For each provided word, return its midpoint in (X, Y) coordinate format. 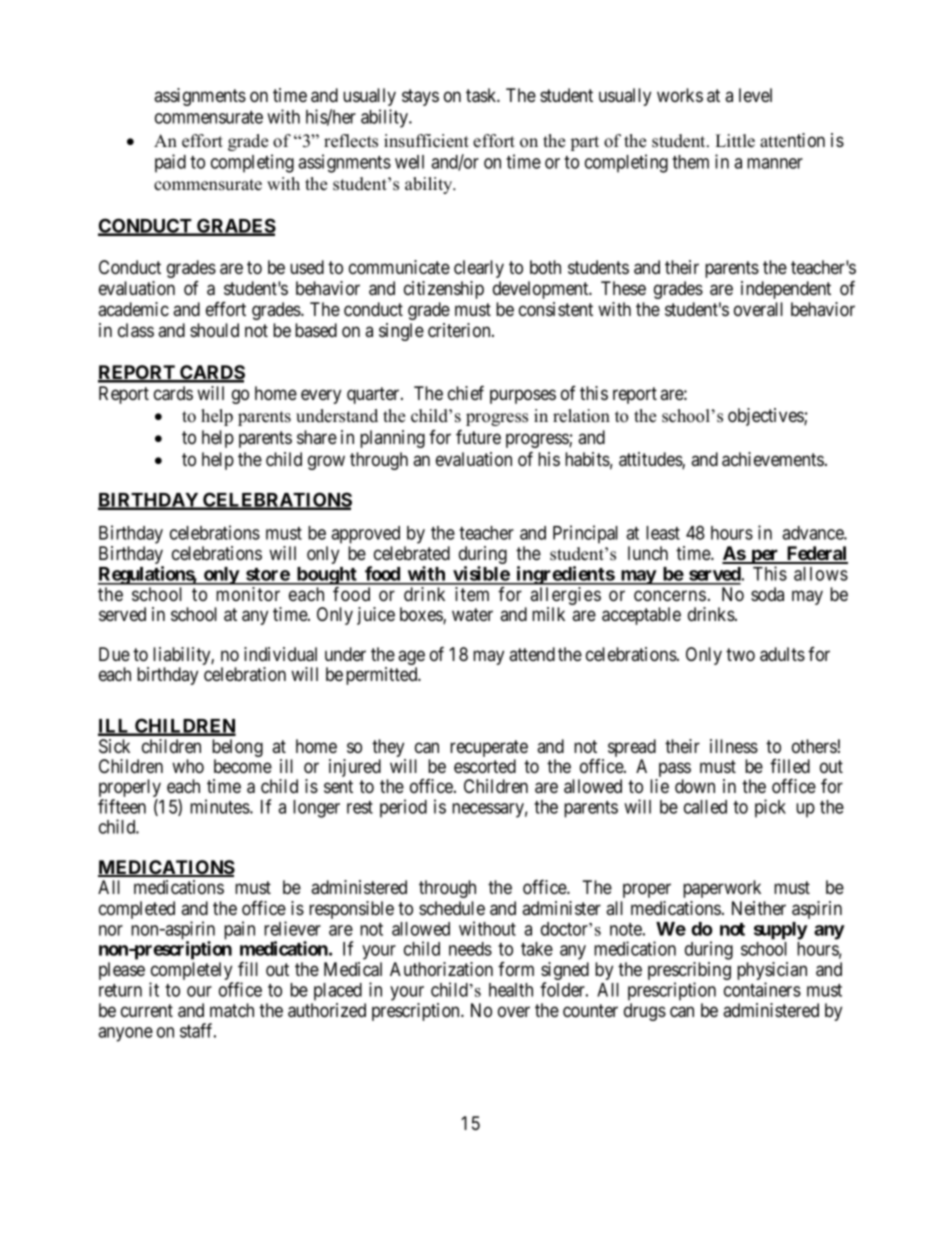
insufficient (426, 141)
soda (767, 594)
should (214, 330)
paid (170, 163)
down (695, 786)
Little (735, 141)
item (472, 594)
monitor (248, 594)
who (188, 766)
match (232, 1010)
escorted (485, 766)
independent (786, 290)
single (401, 332)
